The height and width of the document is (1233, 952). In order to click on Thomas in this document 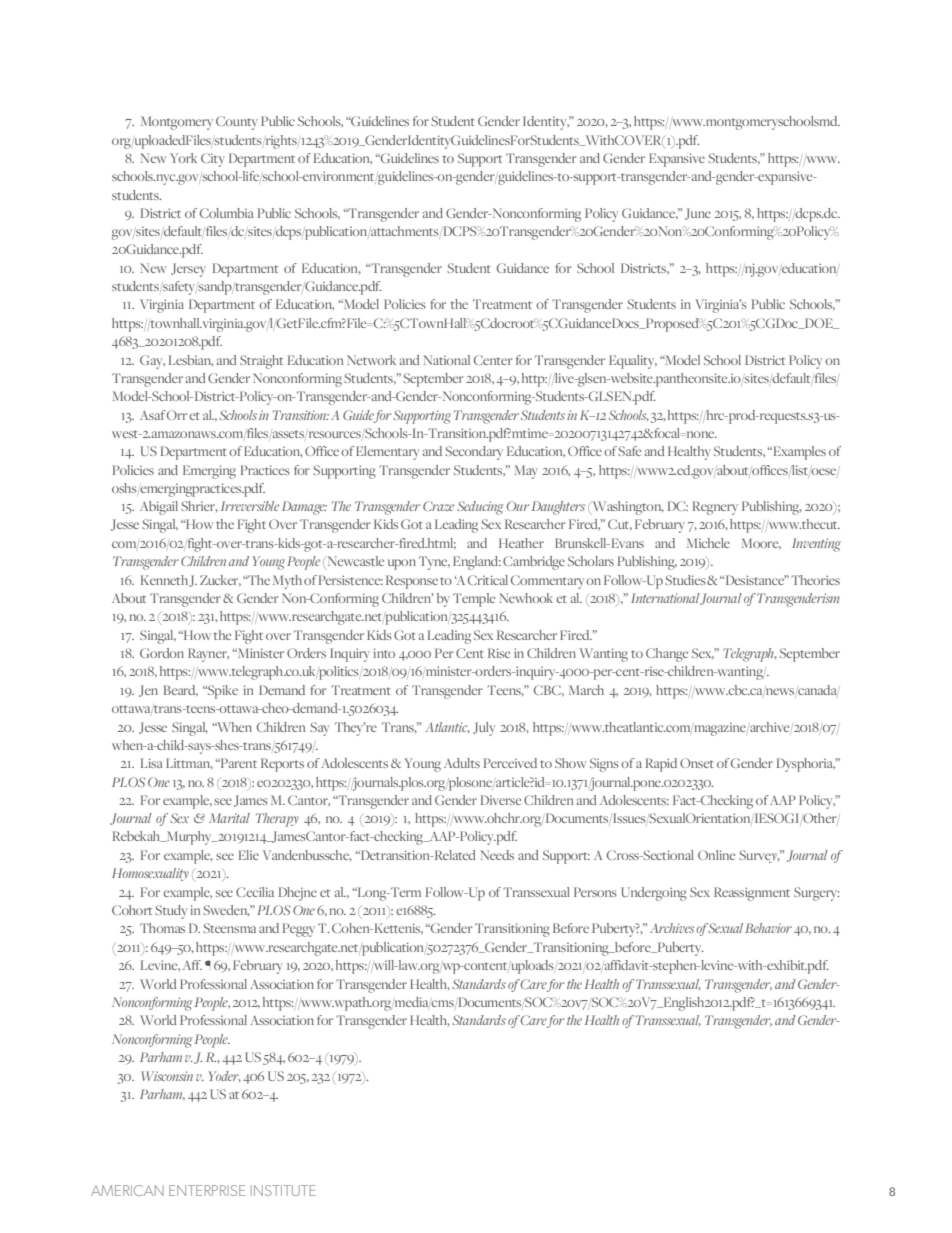, I will do `click(162, 928)`.
